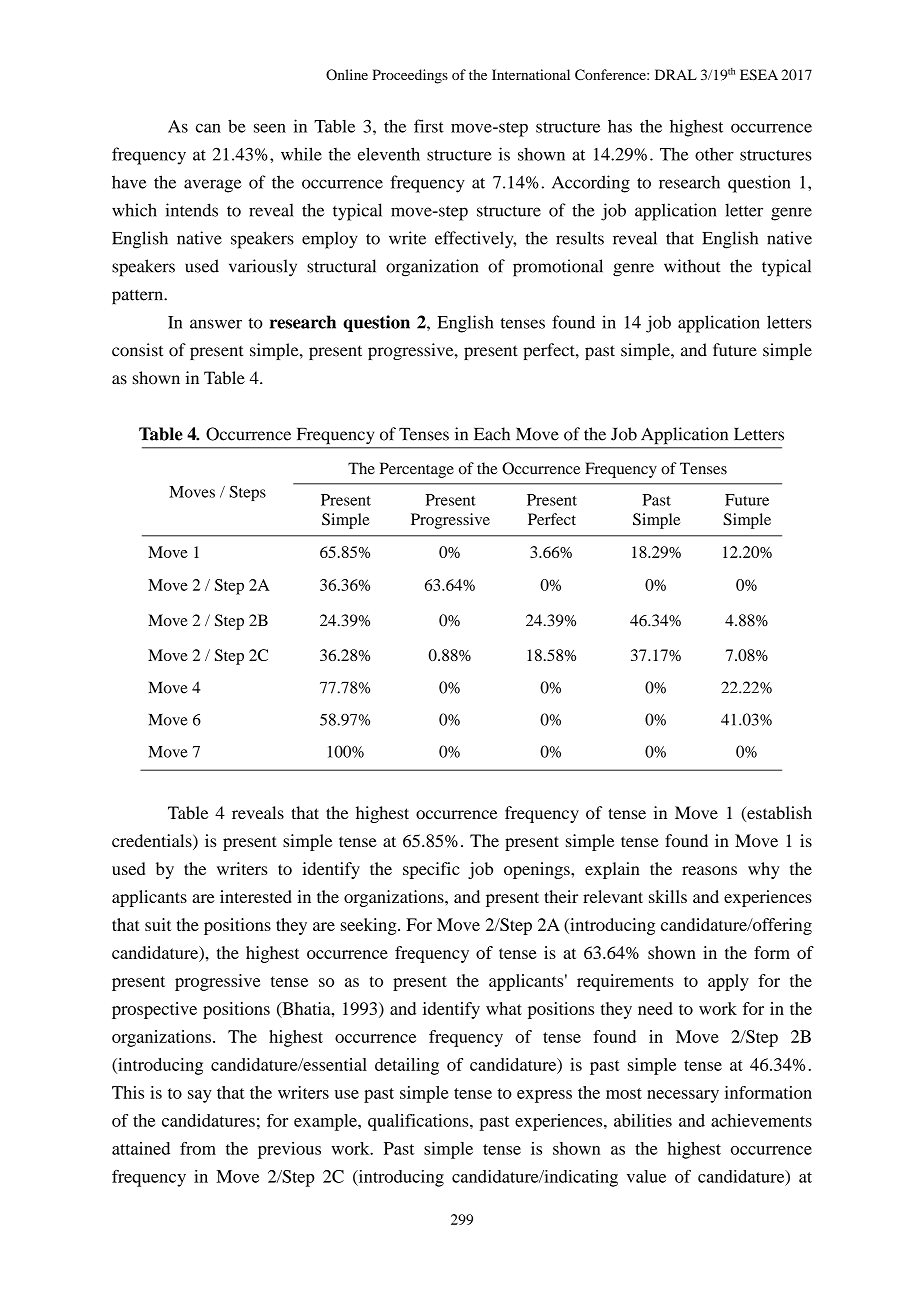 This screenshot has height=1308, width=924. What do you see at coordinates (419, 1122) in the screenshot?
I see `qualifications` at bounding box center [419, 1122].
